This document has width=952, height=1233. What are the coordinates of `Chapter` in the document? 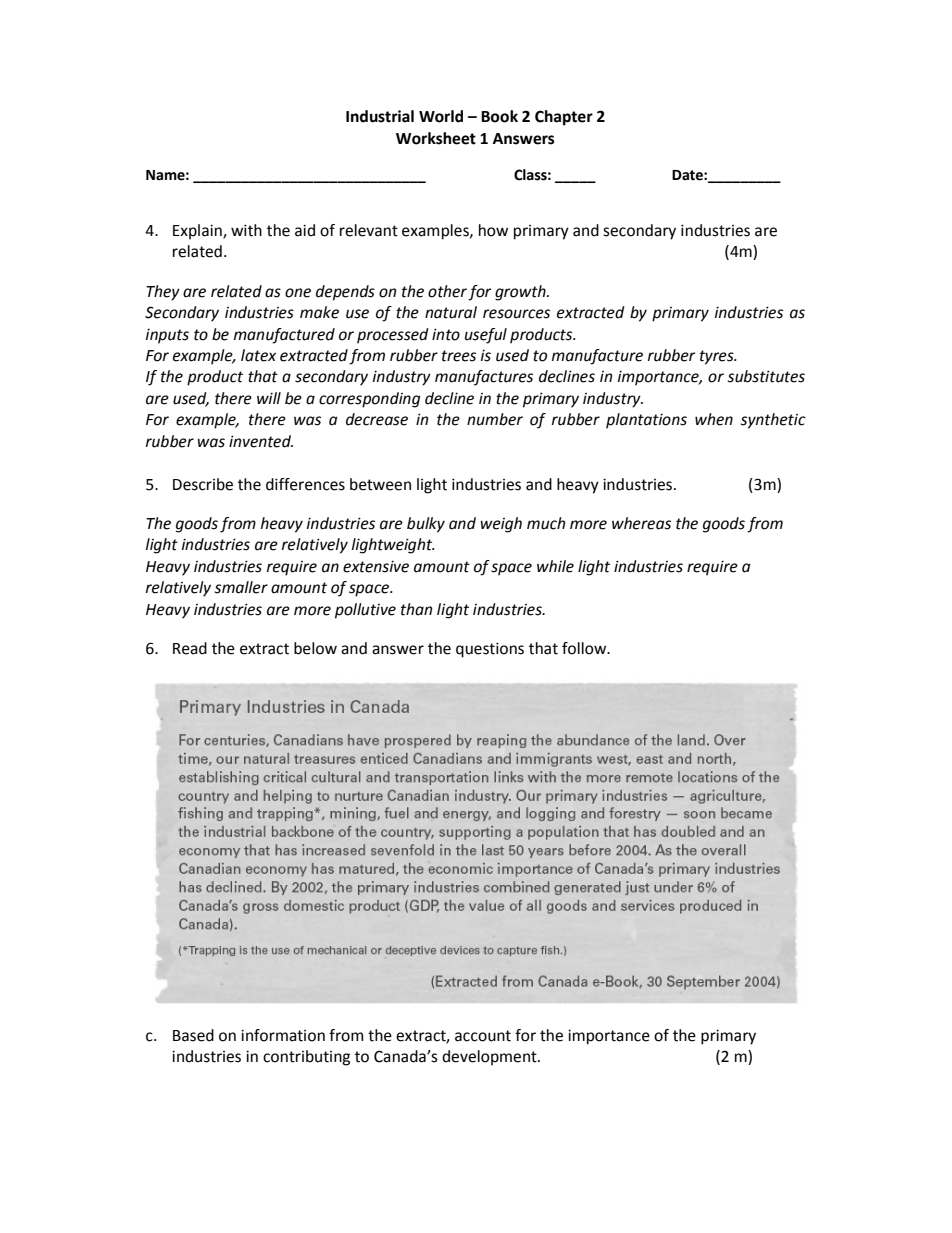 It's located at (564, 118).
